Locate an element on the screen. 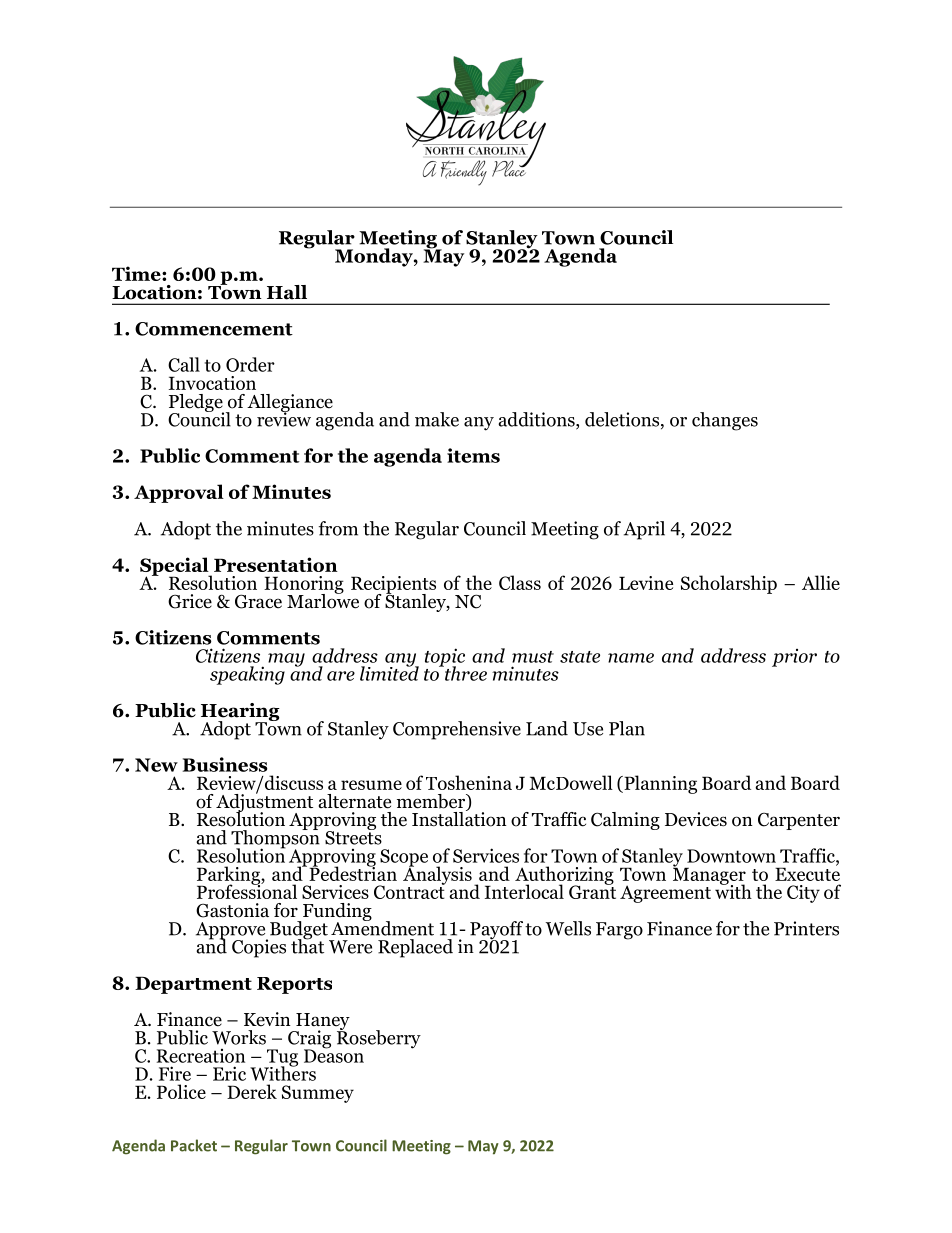  Packet is located at coordinates (194, 1145).
